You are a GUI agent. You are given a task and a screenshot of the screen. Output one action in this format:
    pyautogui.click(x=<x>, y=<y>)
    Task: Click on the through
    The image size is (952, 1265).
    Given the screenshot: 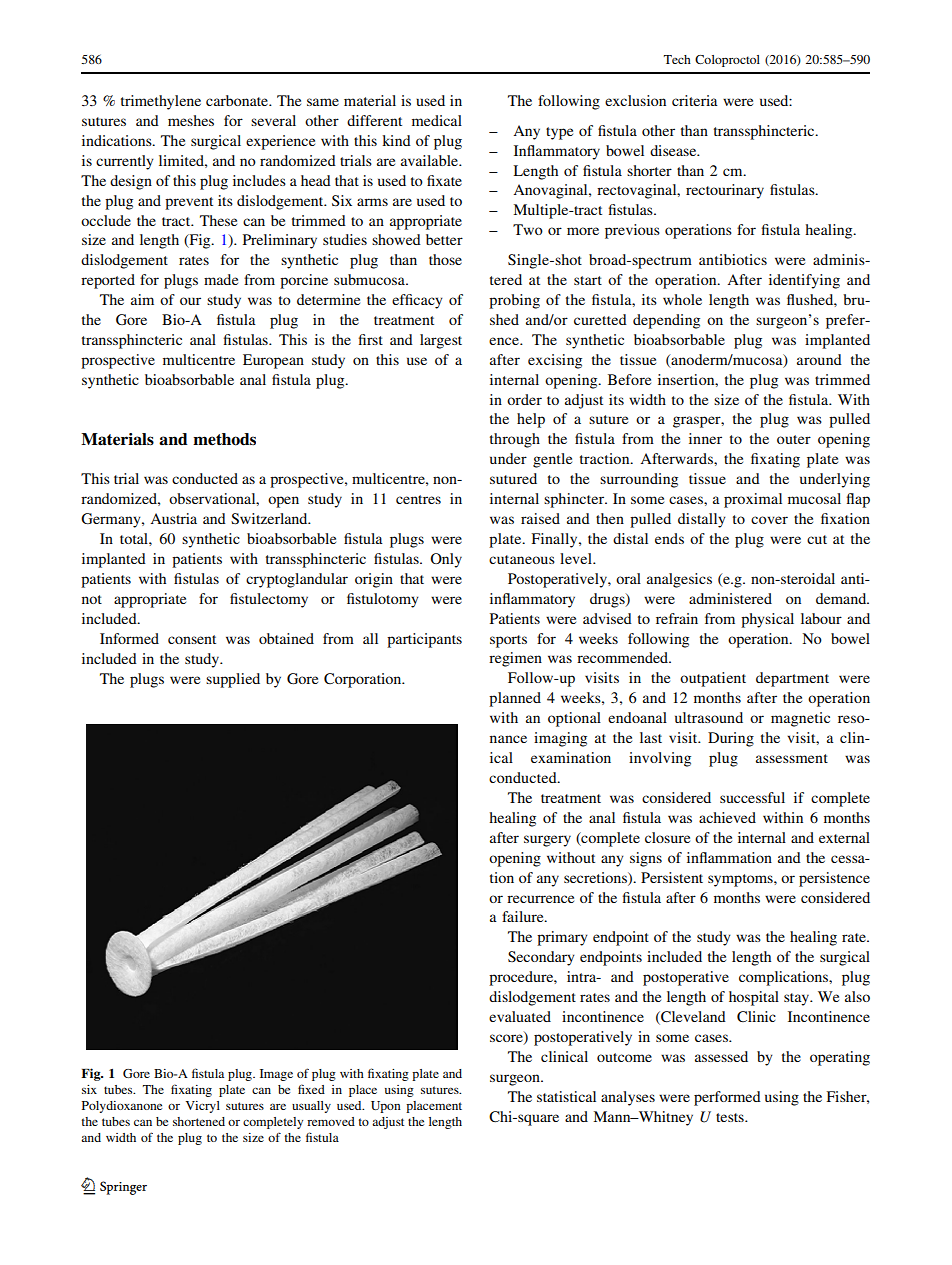 What is the action you would take?
    pyautogui.click(x=515, y=440)
